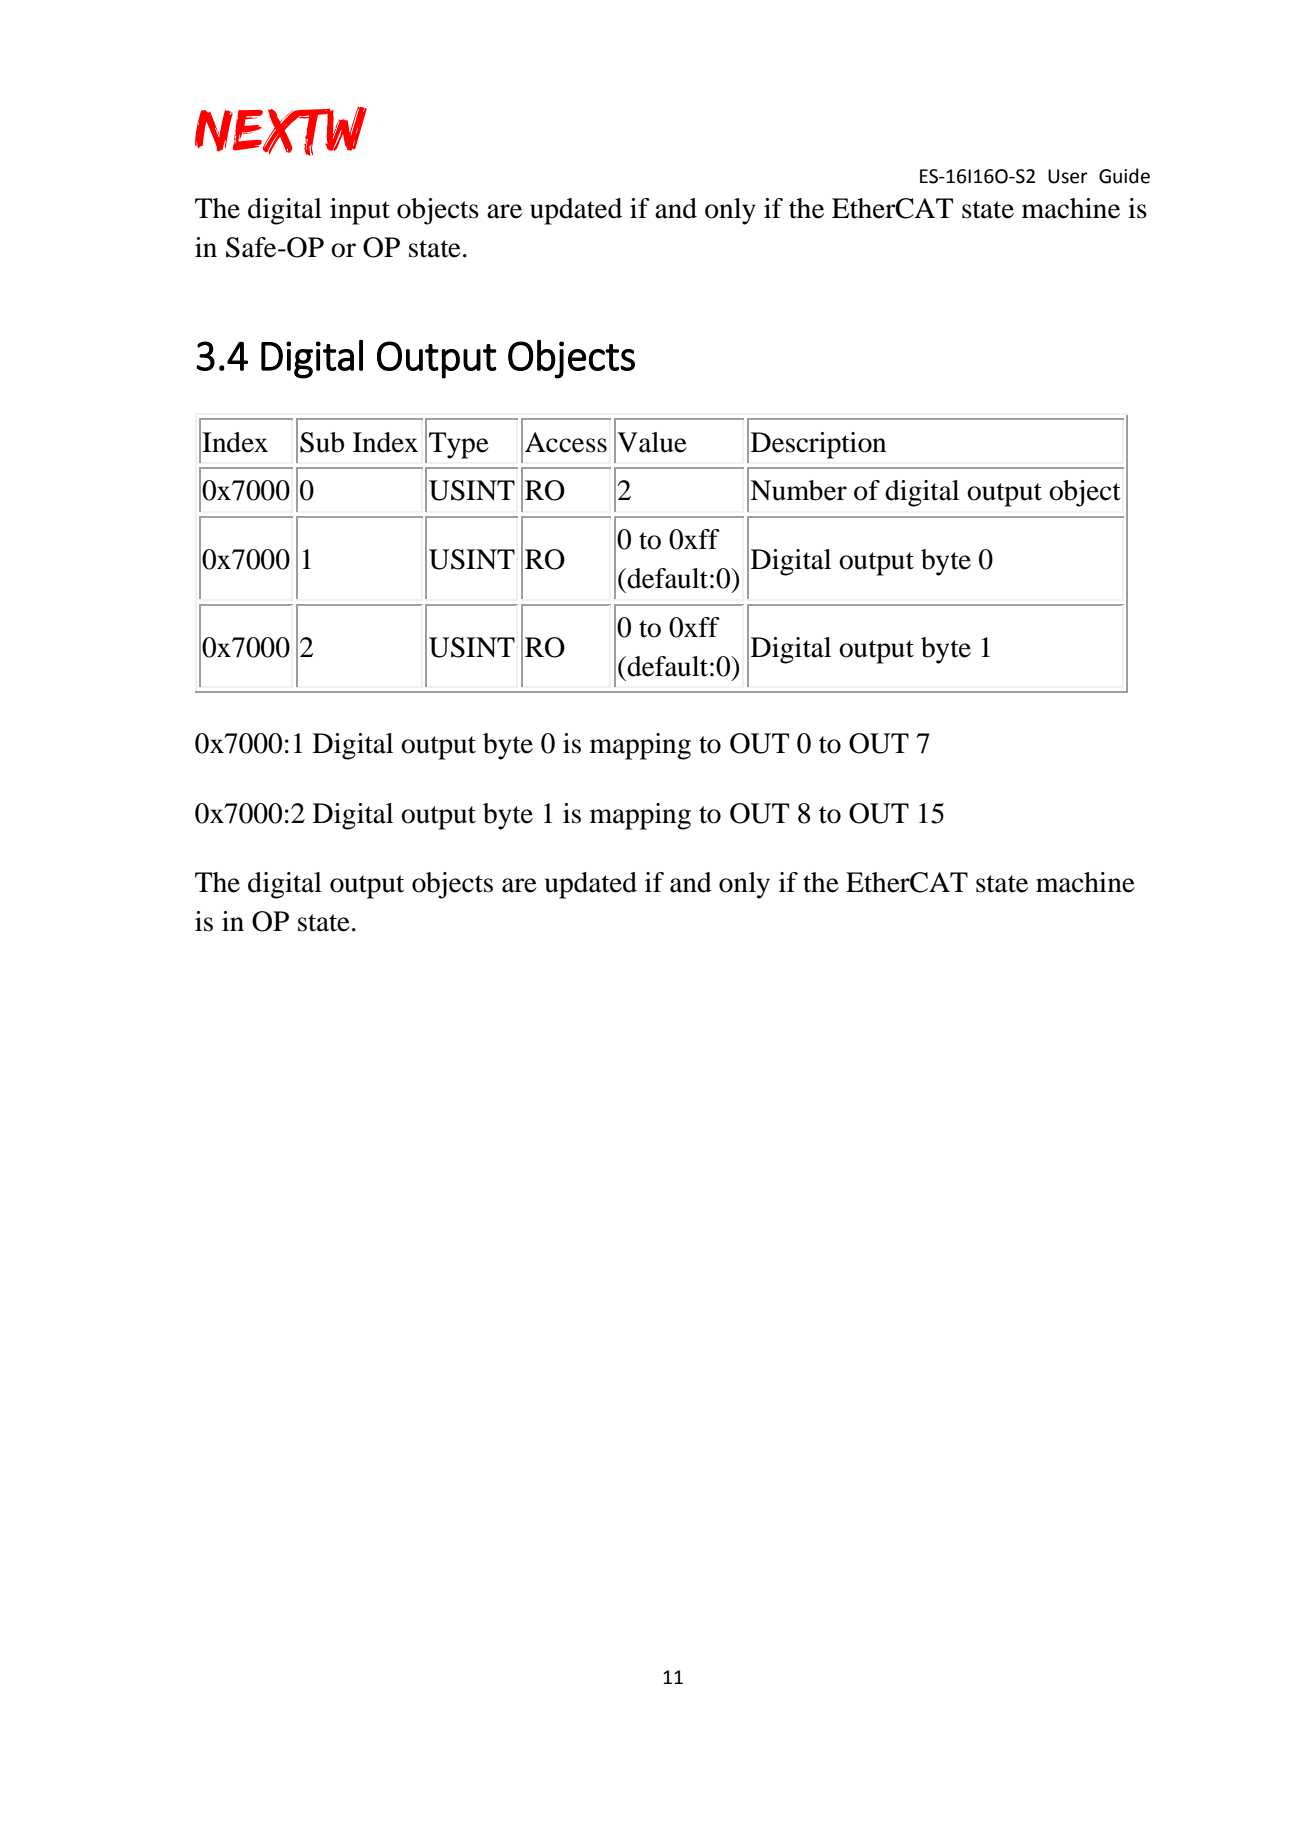 The image size is (1289, 1824). I want to click on Guide, so click(1124, 176).
